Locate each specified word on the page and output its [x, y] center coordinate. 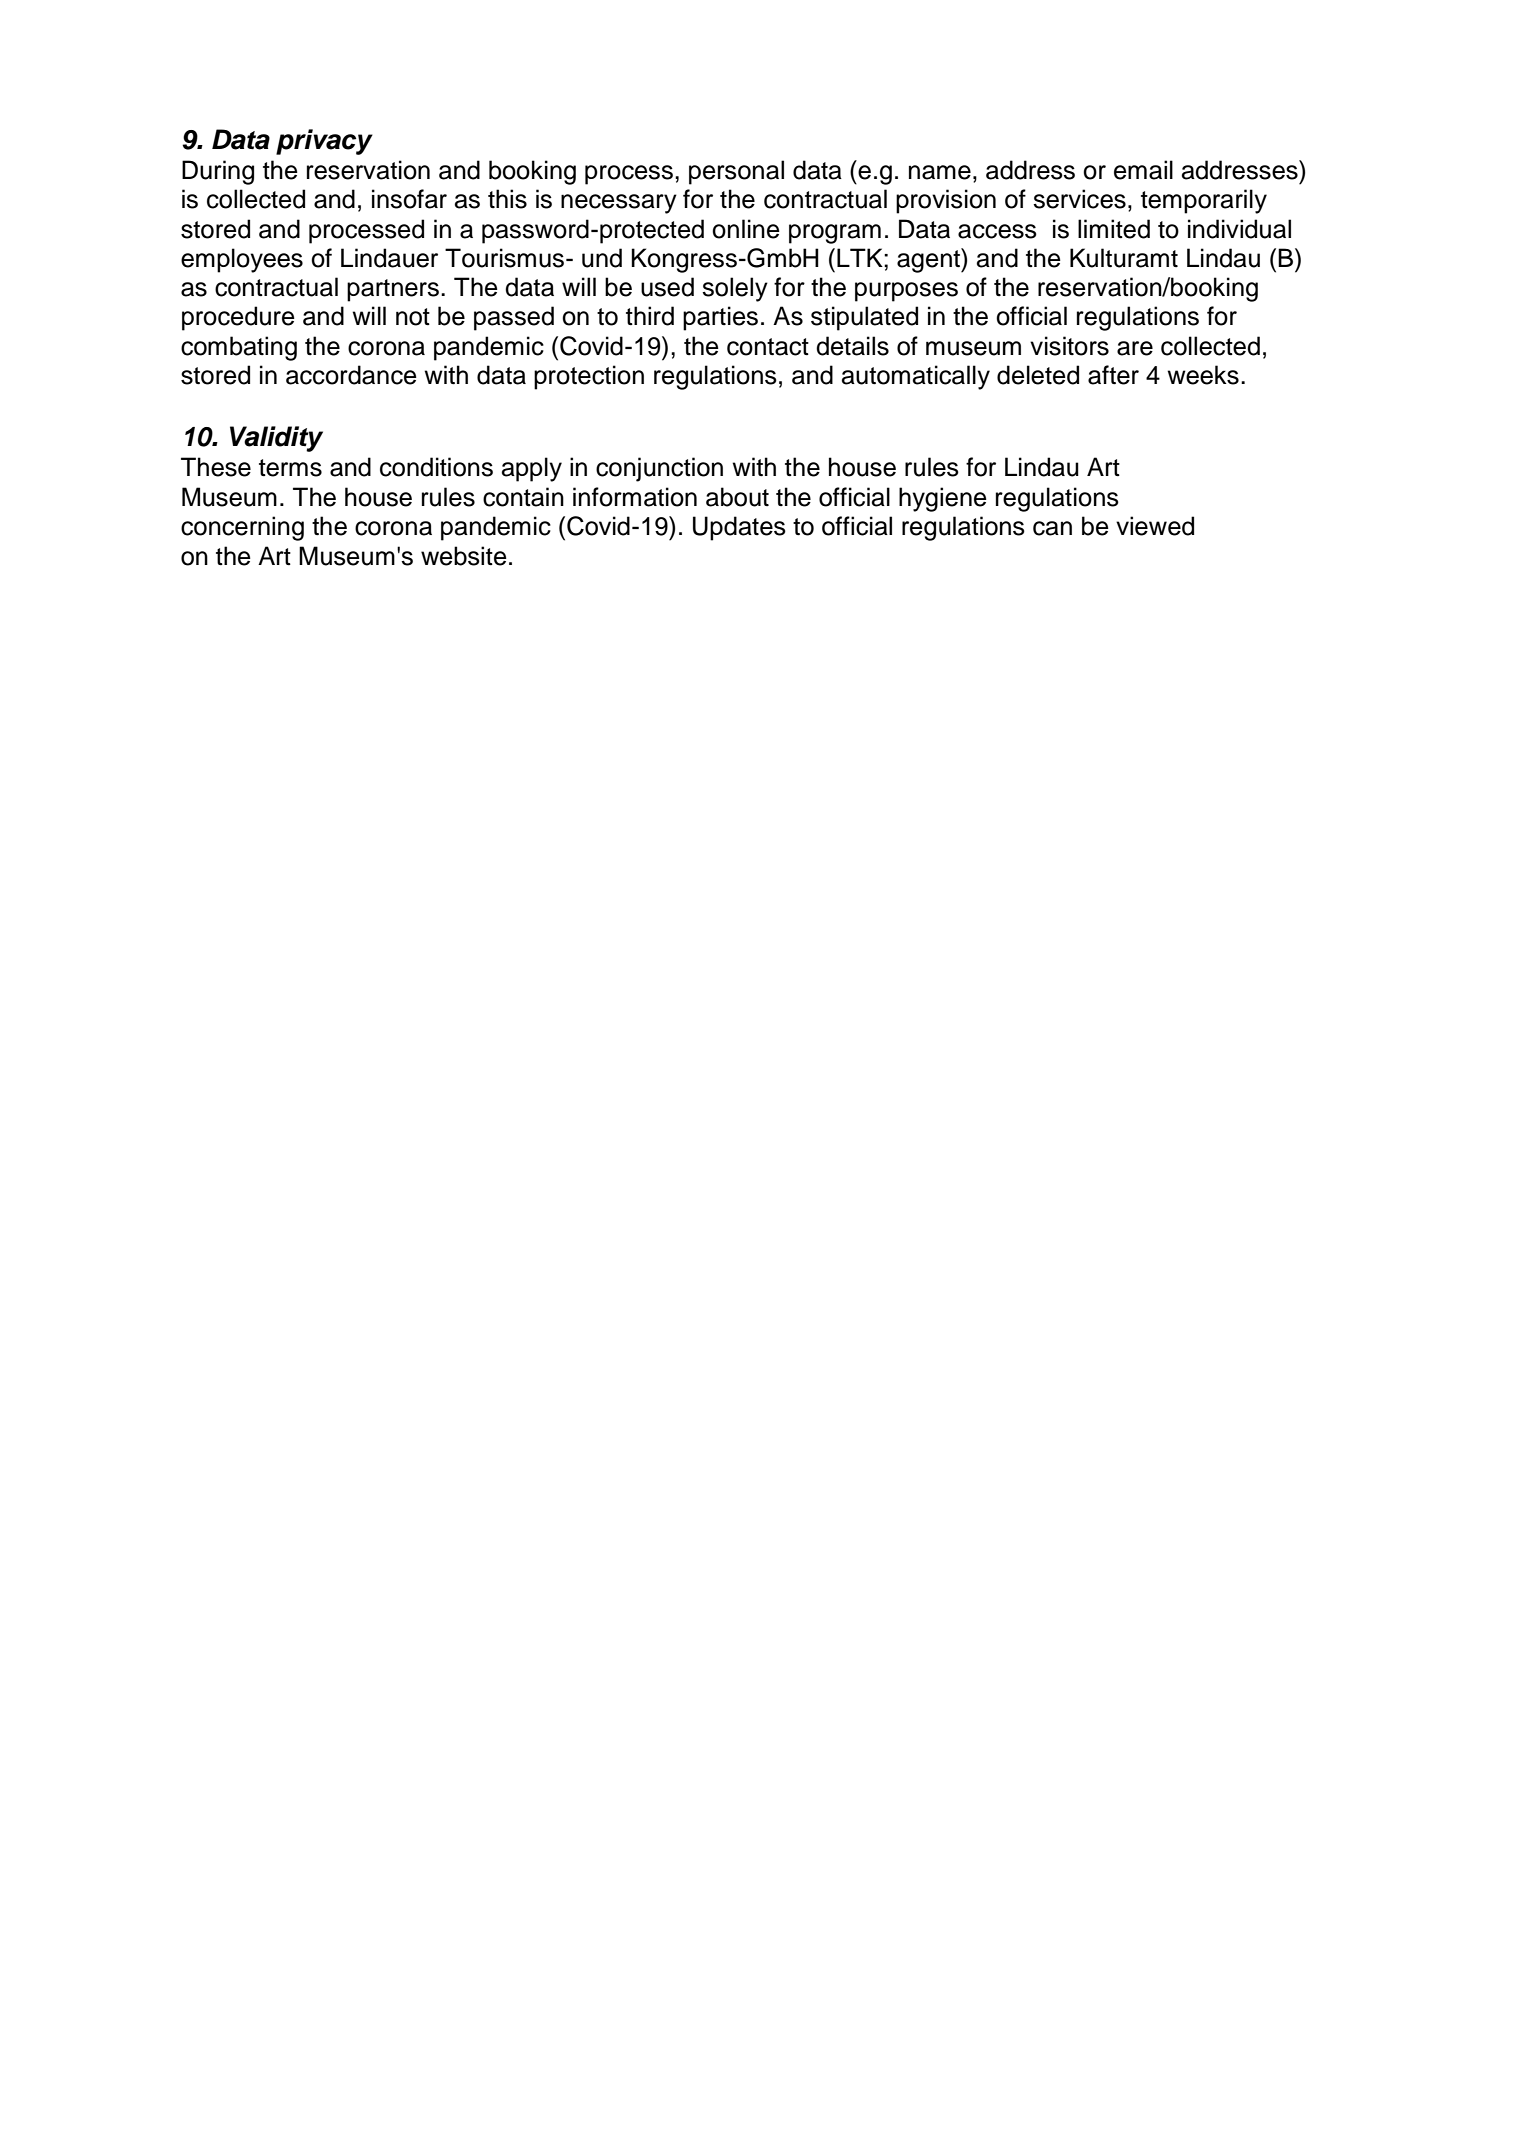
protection [589, 377]
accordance [351, 375]
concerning [242, 528]
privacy [324, 142]
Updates [739, 528]
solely [735, 289]
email [1143, 170]
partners [393, 290]
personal [736, 172]
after [1113, 375]
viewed [1155, 526]
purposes [906, 292]
